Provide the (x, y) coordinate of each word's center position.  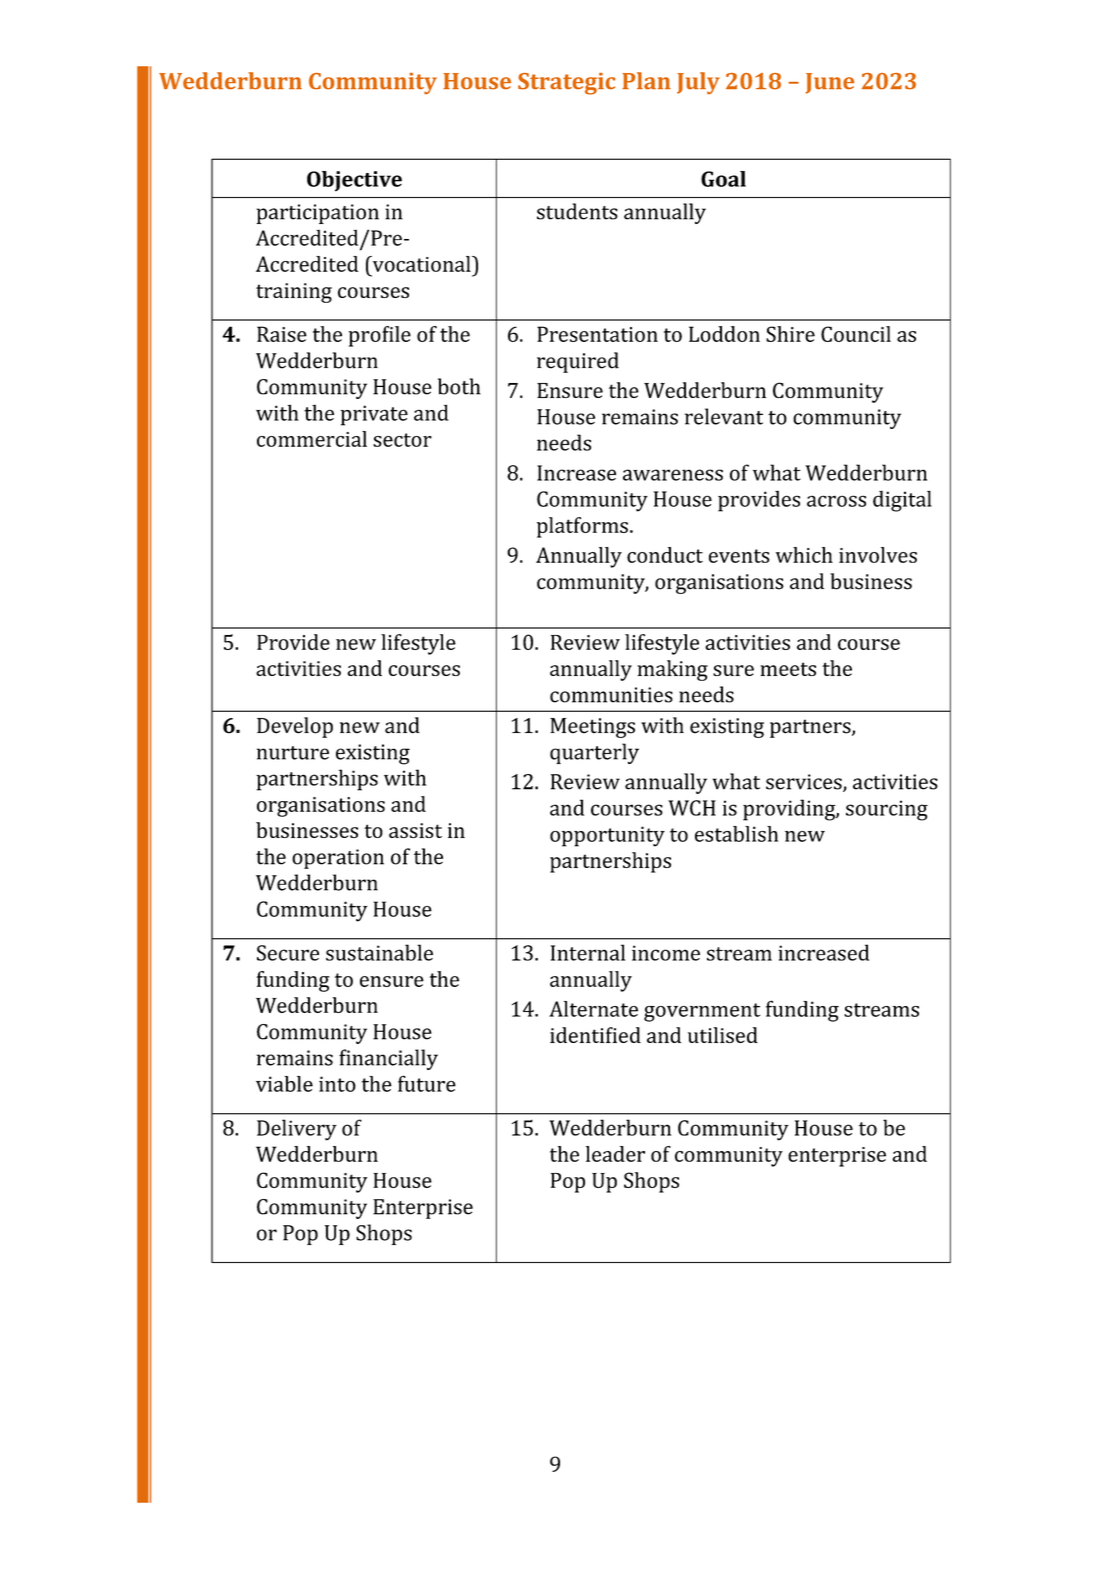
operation (338, 859)
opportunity (607, 836)
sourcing (887, 810)
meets (788, 669)
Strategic (566, 84)
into (337, 1084)
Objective (354, 181)
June (830, 83)
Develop (295, 727)
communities (611, 695)
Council (856, 334)
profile (380, 336)
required (578, 362)
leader (615, 1154)
